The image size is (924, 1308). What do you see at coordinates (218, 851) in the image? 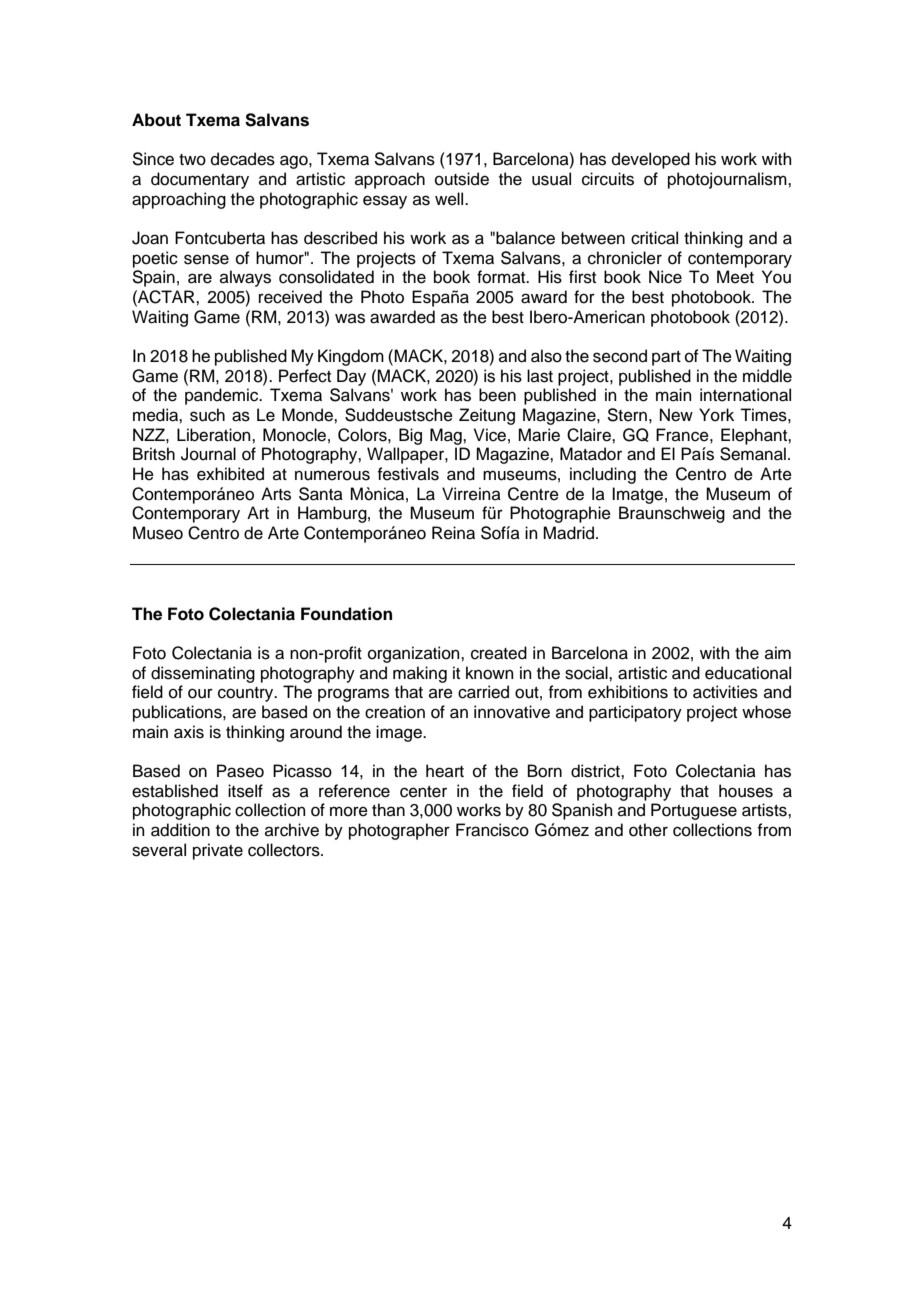
I see `private` at bounding box center [218, 851].
